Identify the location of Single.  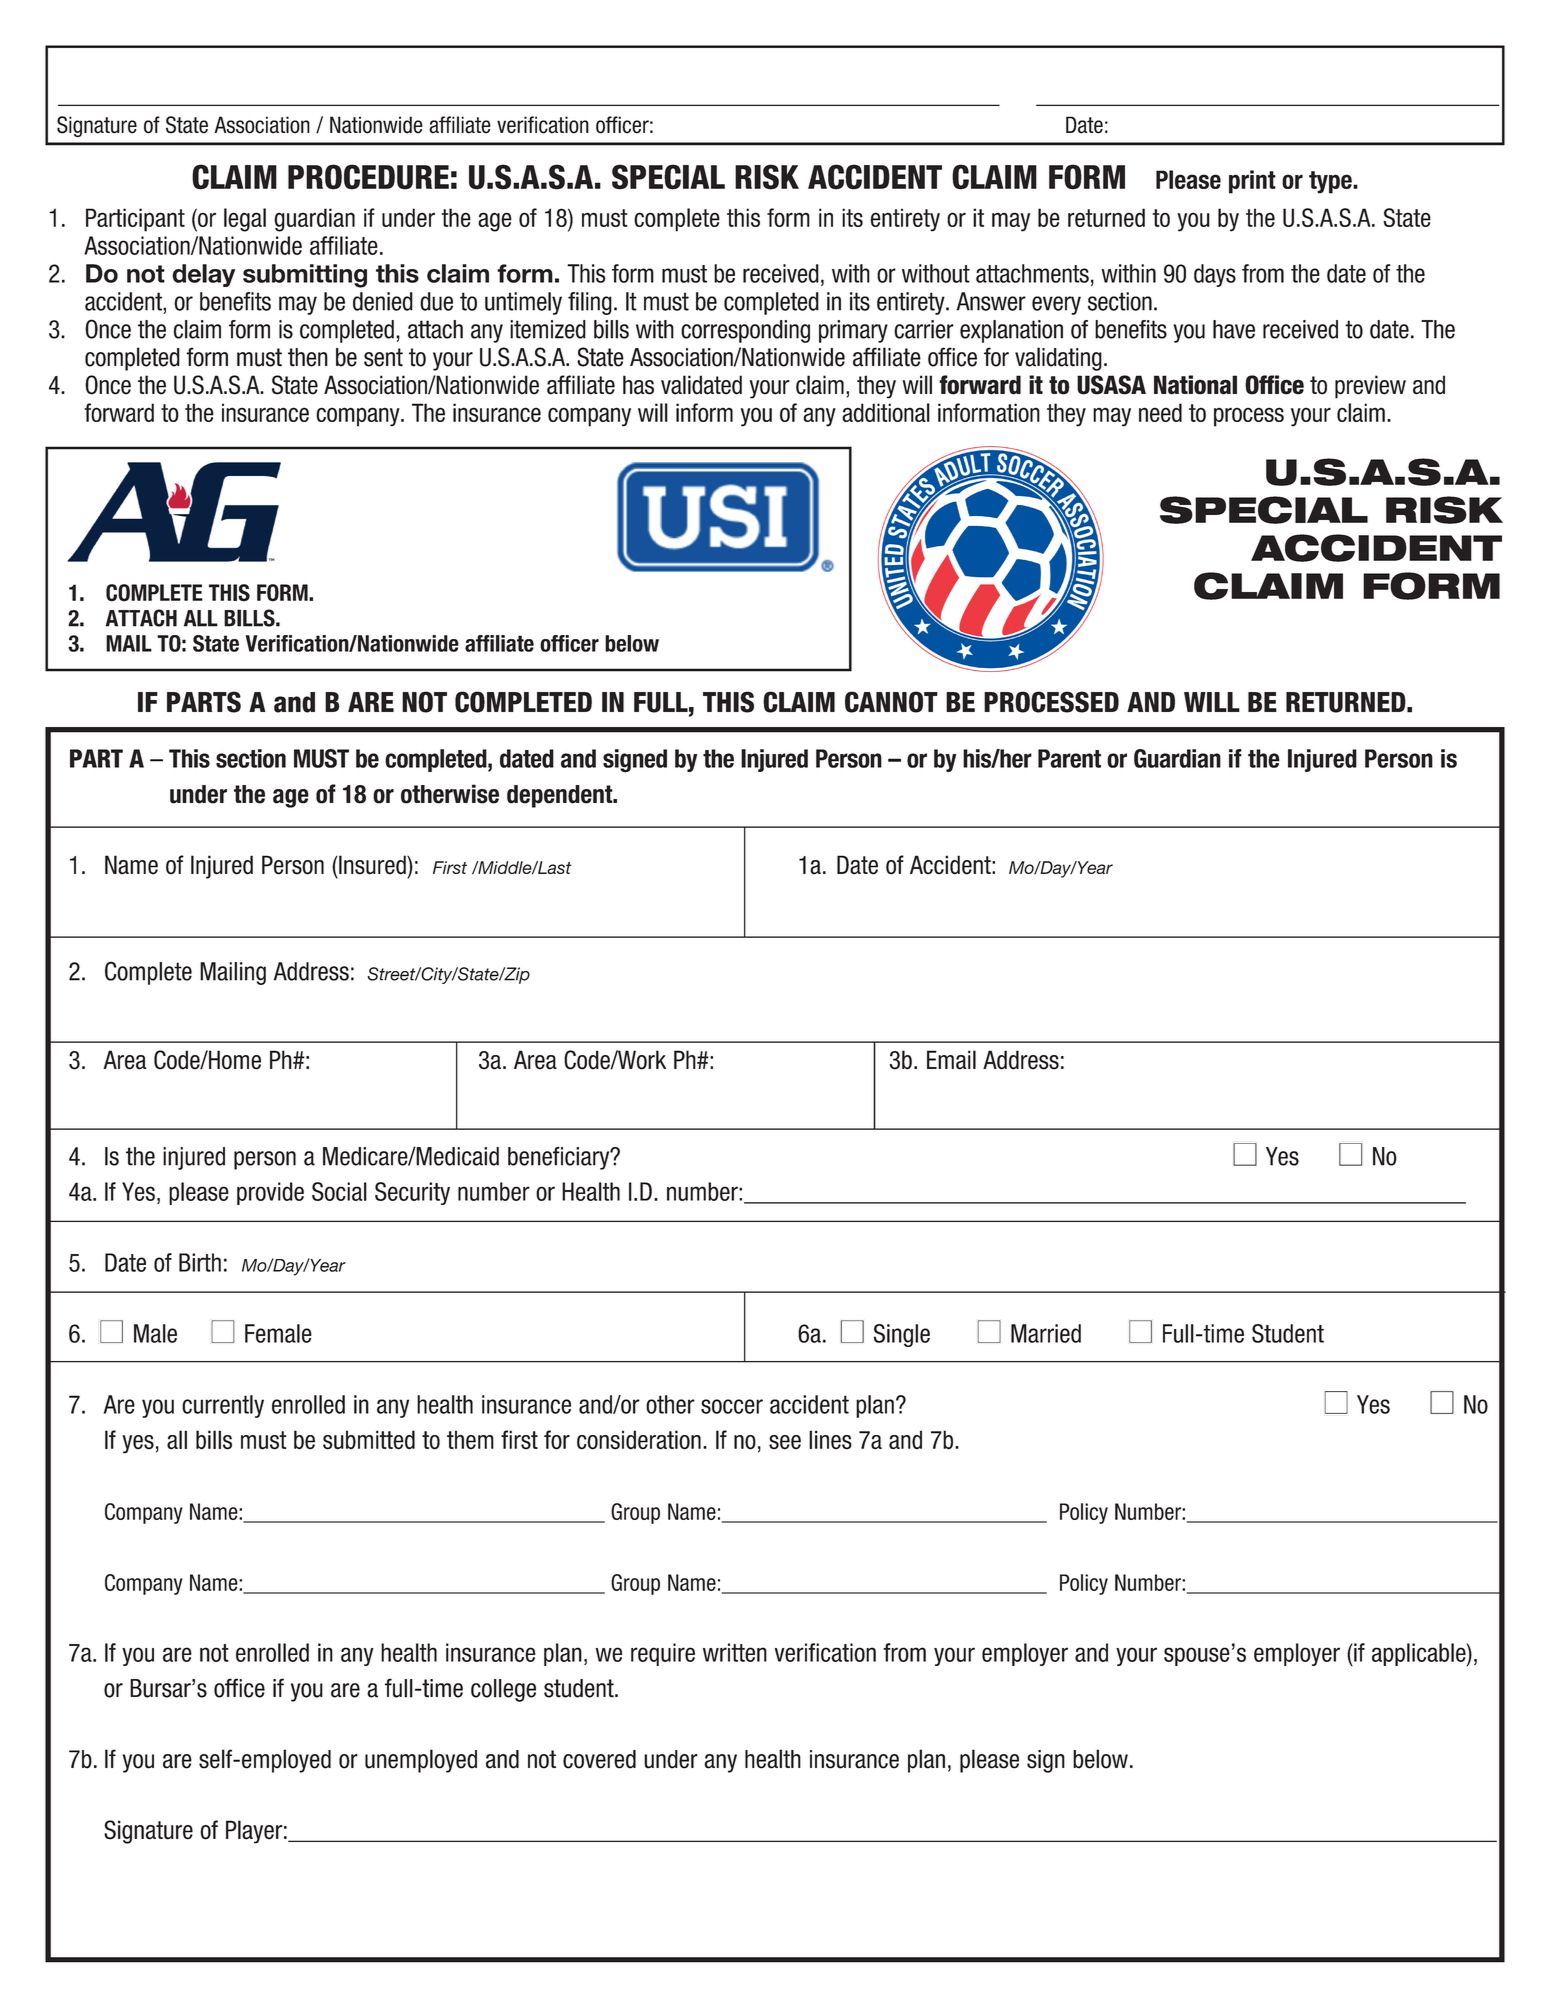
(902, 1335).
